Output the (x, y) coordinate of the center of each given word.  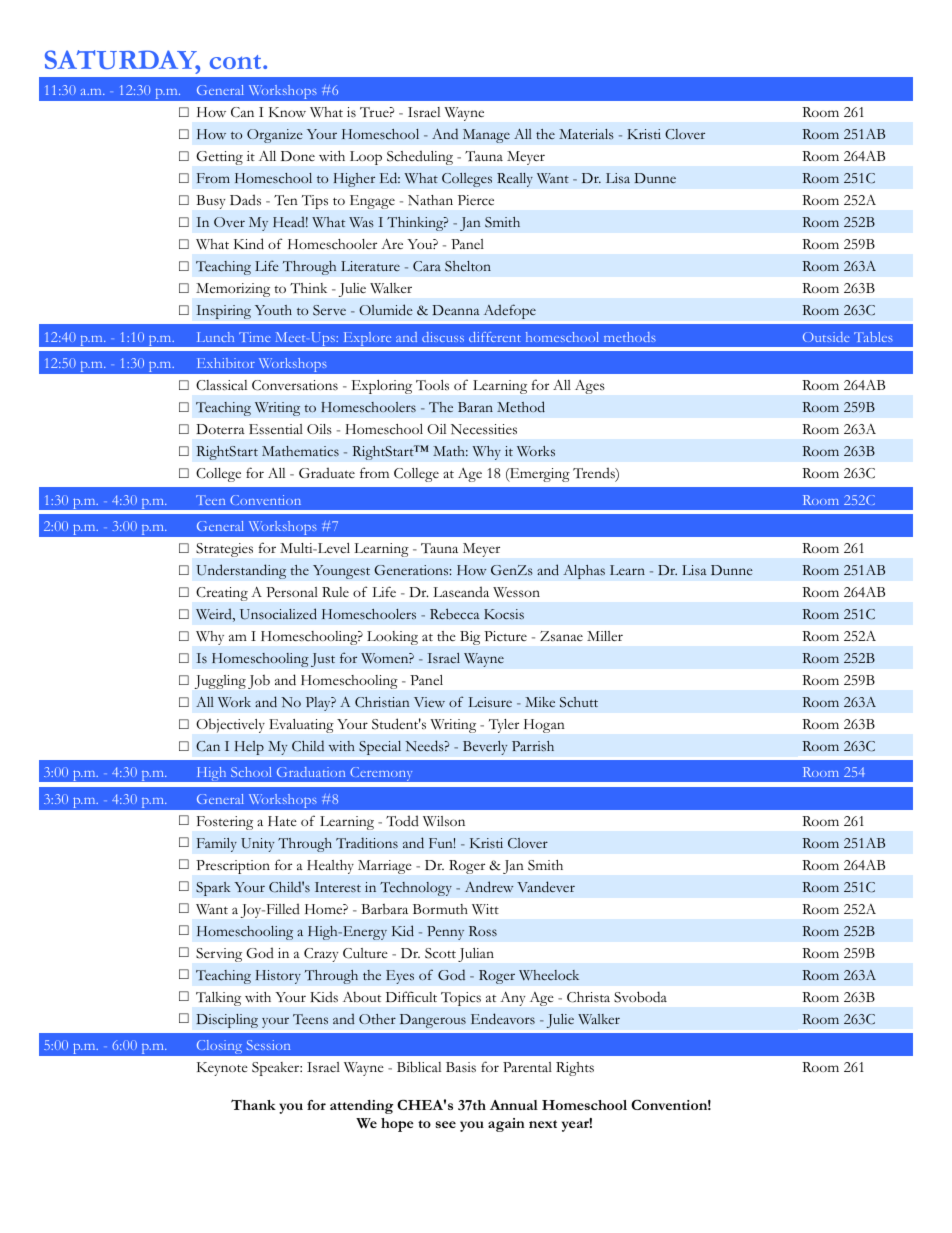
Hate (282, 821)
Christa (588, 997)
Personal (292, 592)
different (495, 337)
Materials (586, 134)
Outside (826, 337)
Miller (605, 636)
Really (515, 180)
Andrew (489, 887)
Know (287, 112)
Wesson (516, 592)
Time (255, 337)
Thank (253, 1104)
